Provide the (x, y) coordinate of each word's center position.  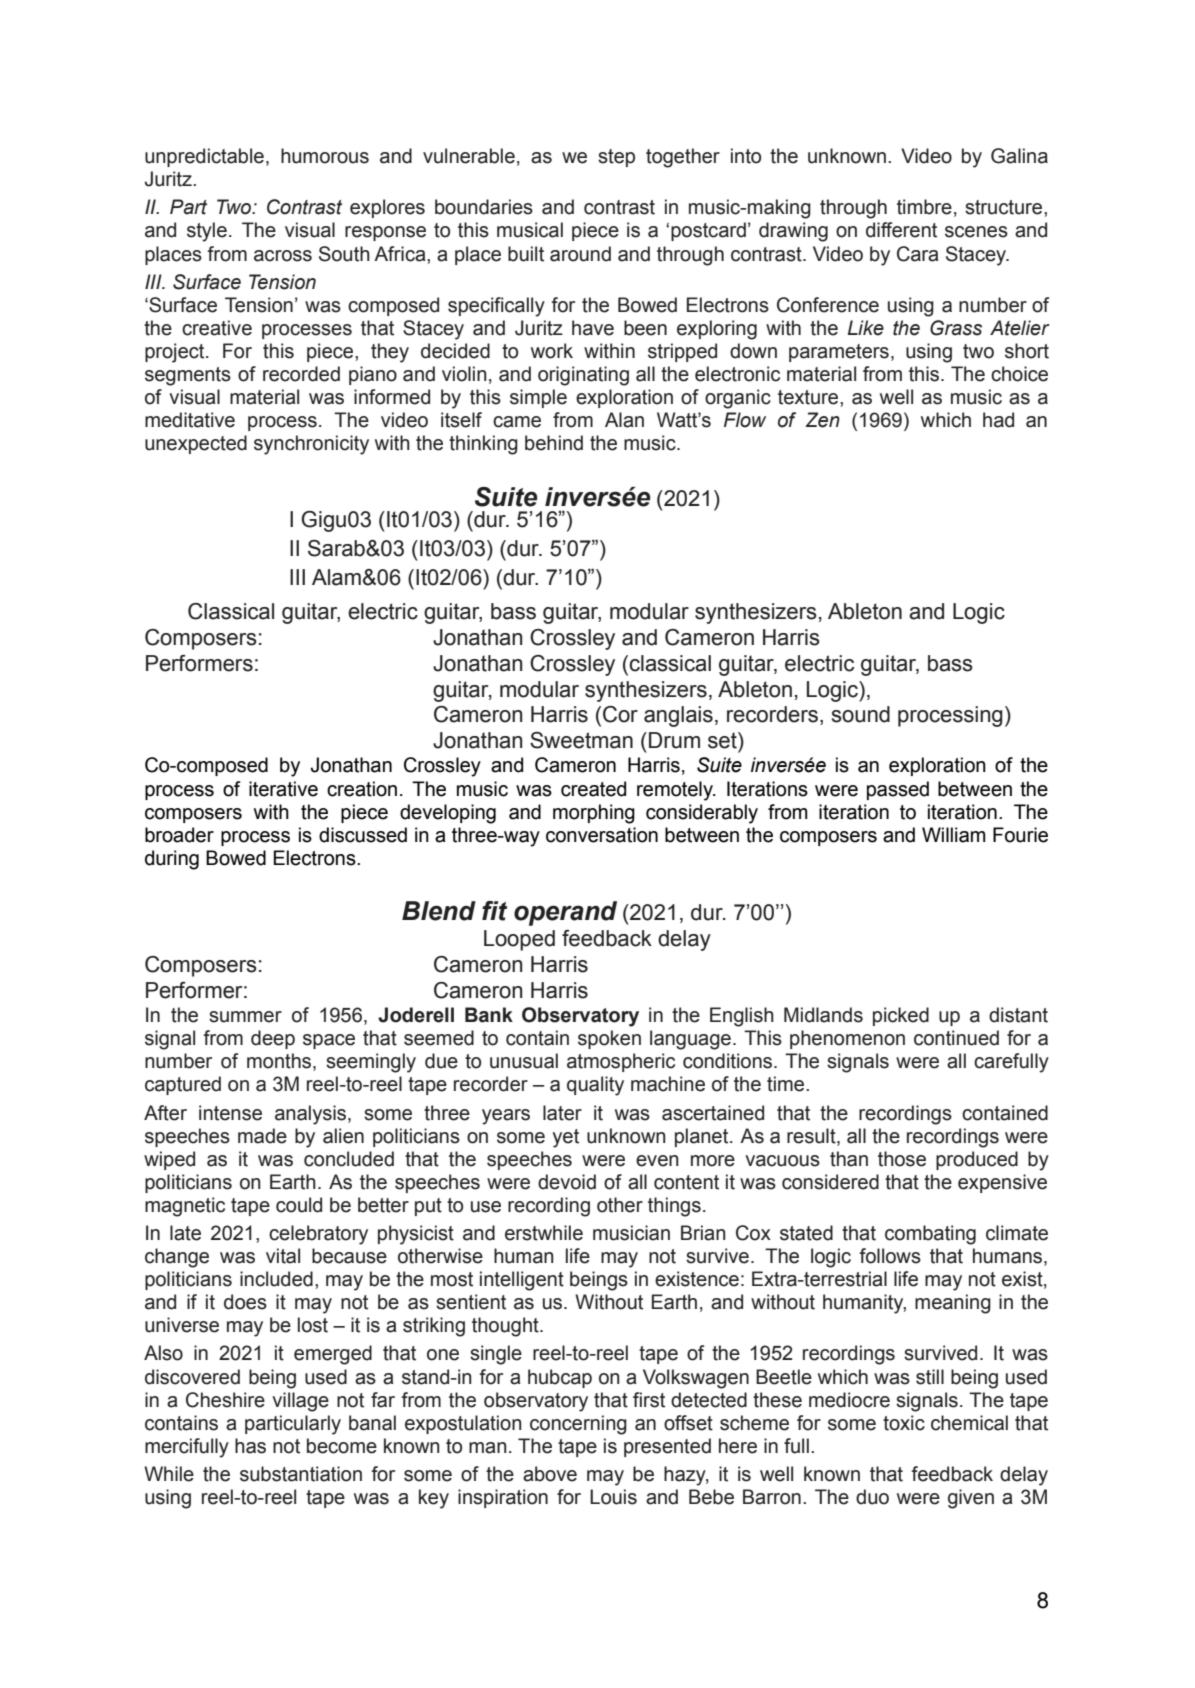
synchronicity (311, 445)
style (207, 232)
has (250, 1446)
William (954, 835)
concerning (578, 1425)
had (998, 420)
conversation (602, 835)
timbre (924, 207)
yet (566, 1138)
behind (554, 443)
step (616, 158)
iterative (283, 789)
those (902, 1159)
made (262, 1136)
